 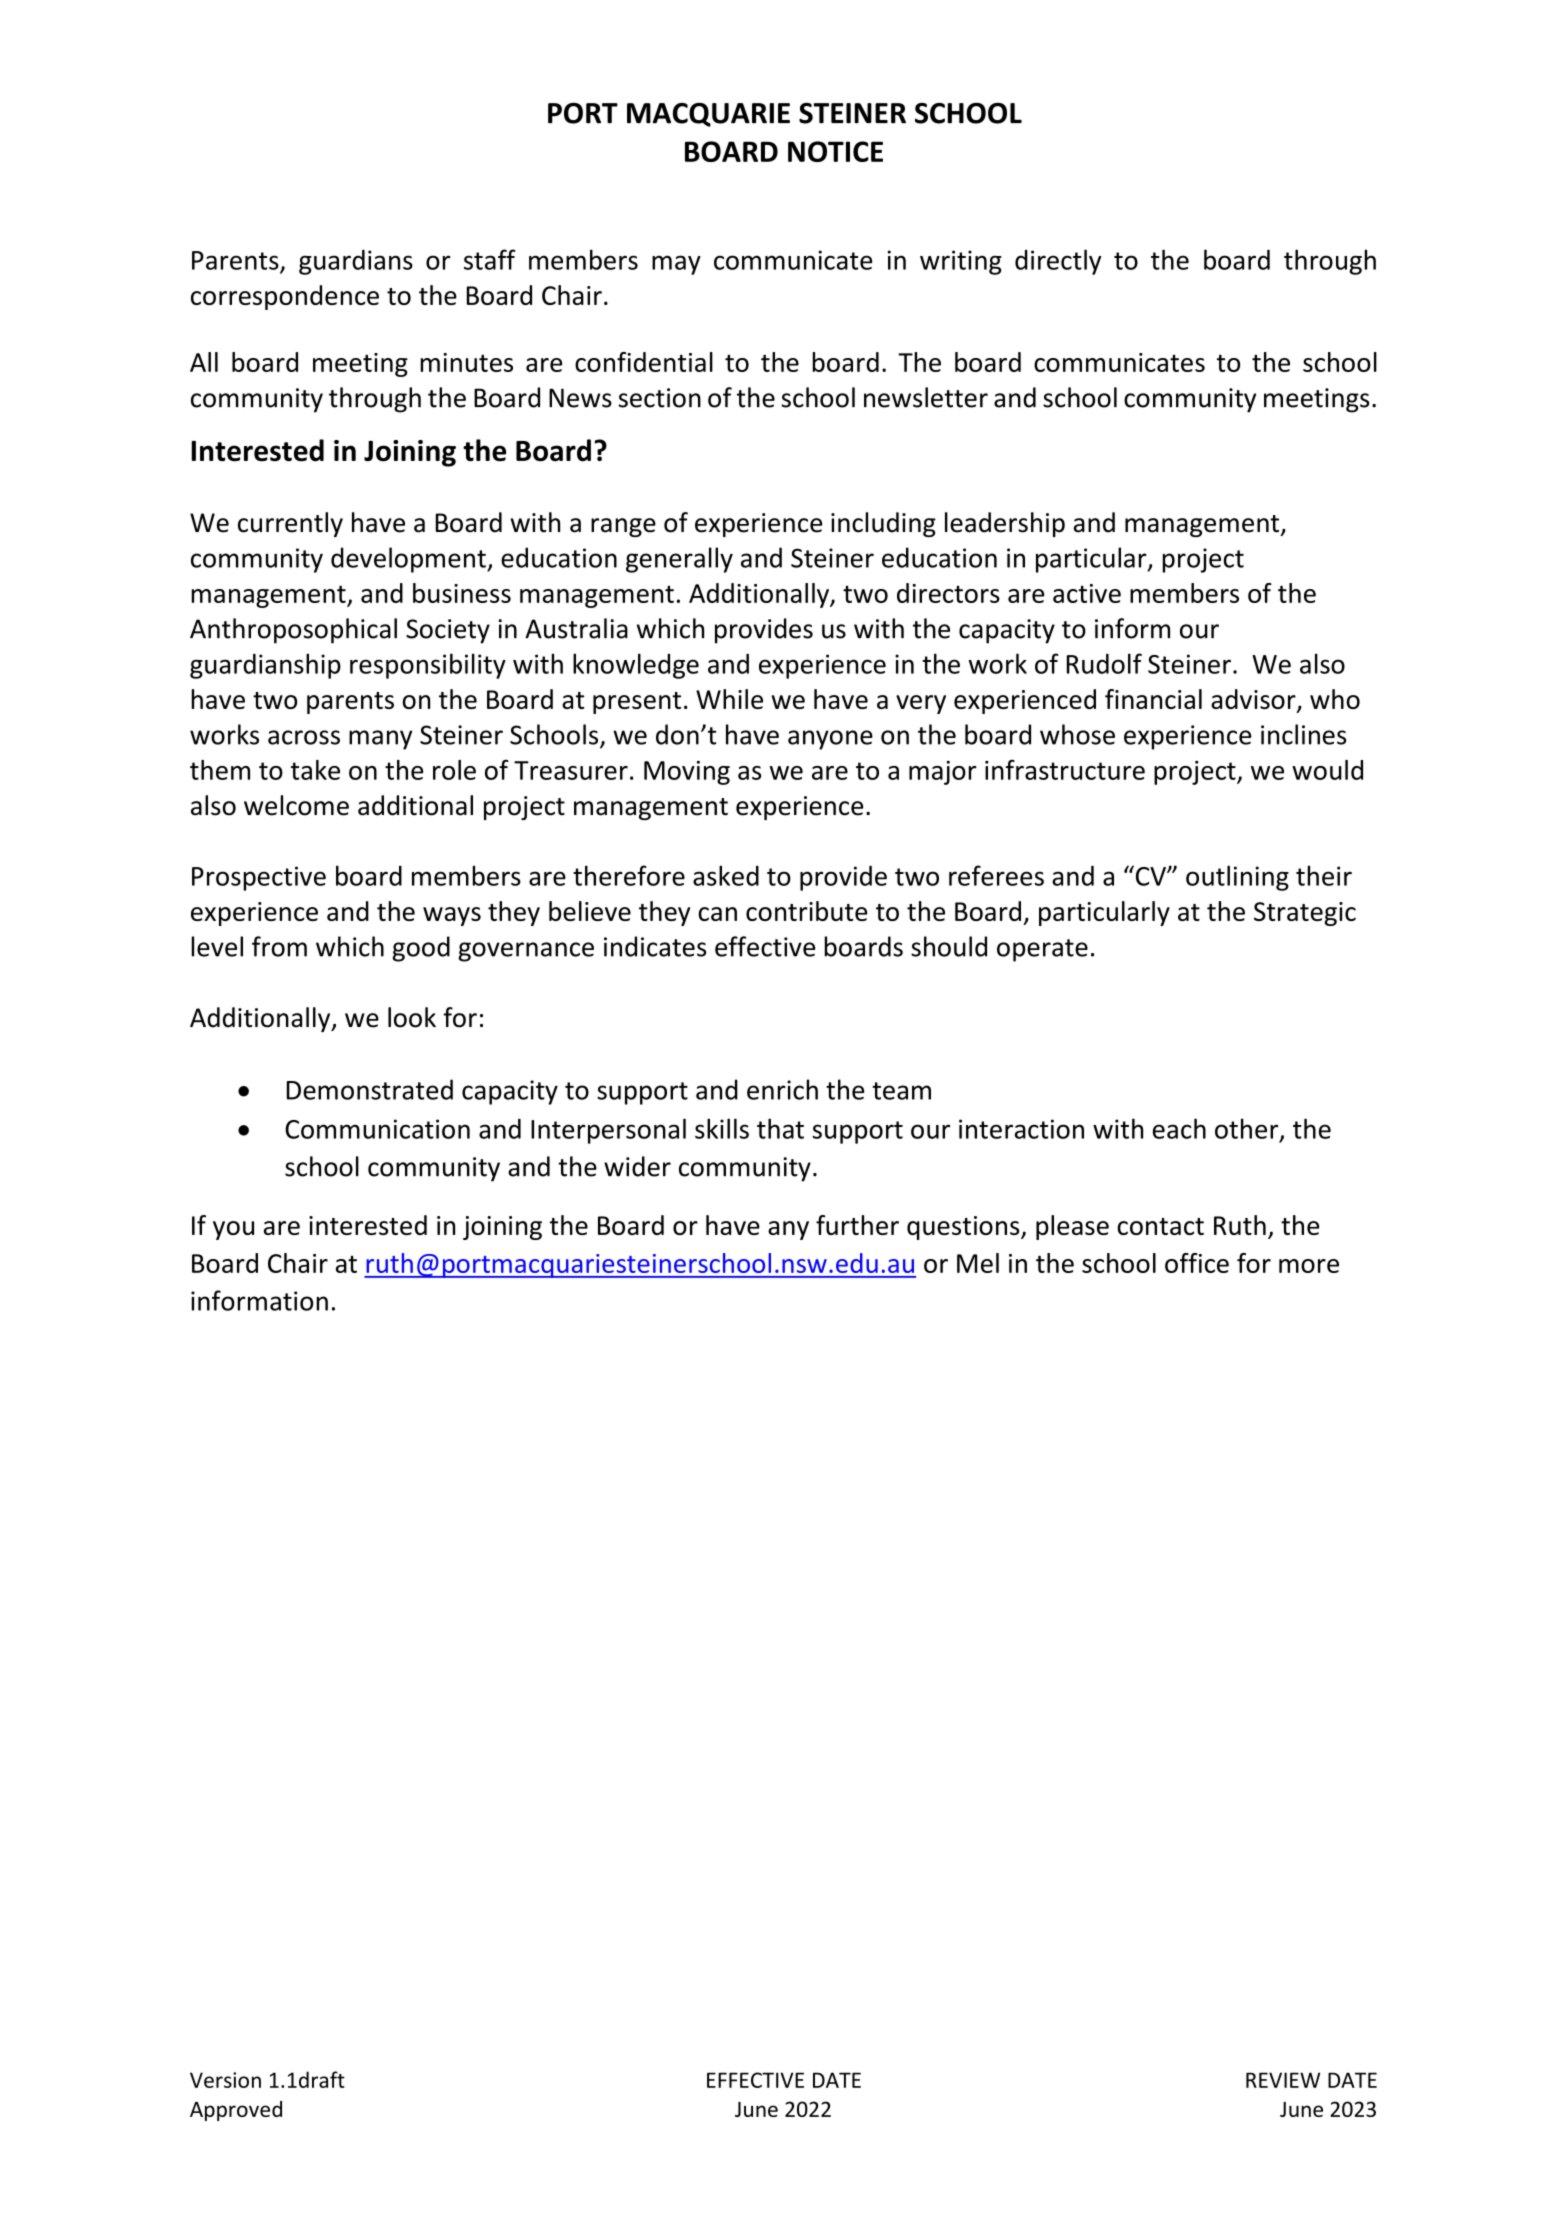 I want to click on welcome, so click(x=296, y=805).
